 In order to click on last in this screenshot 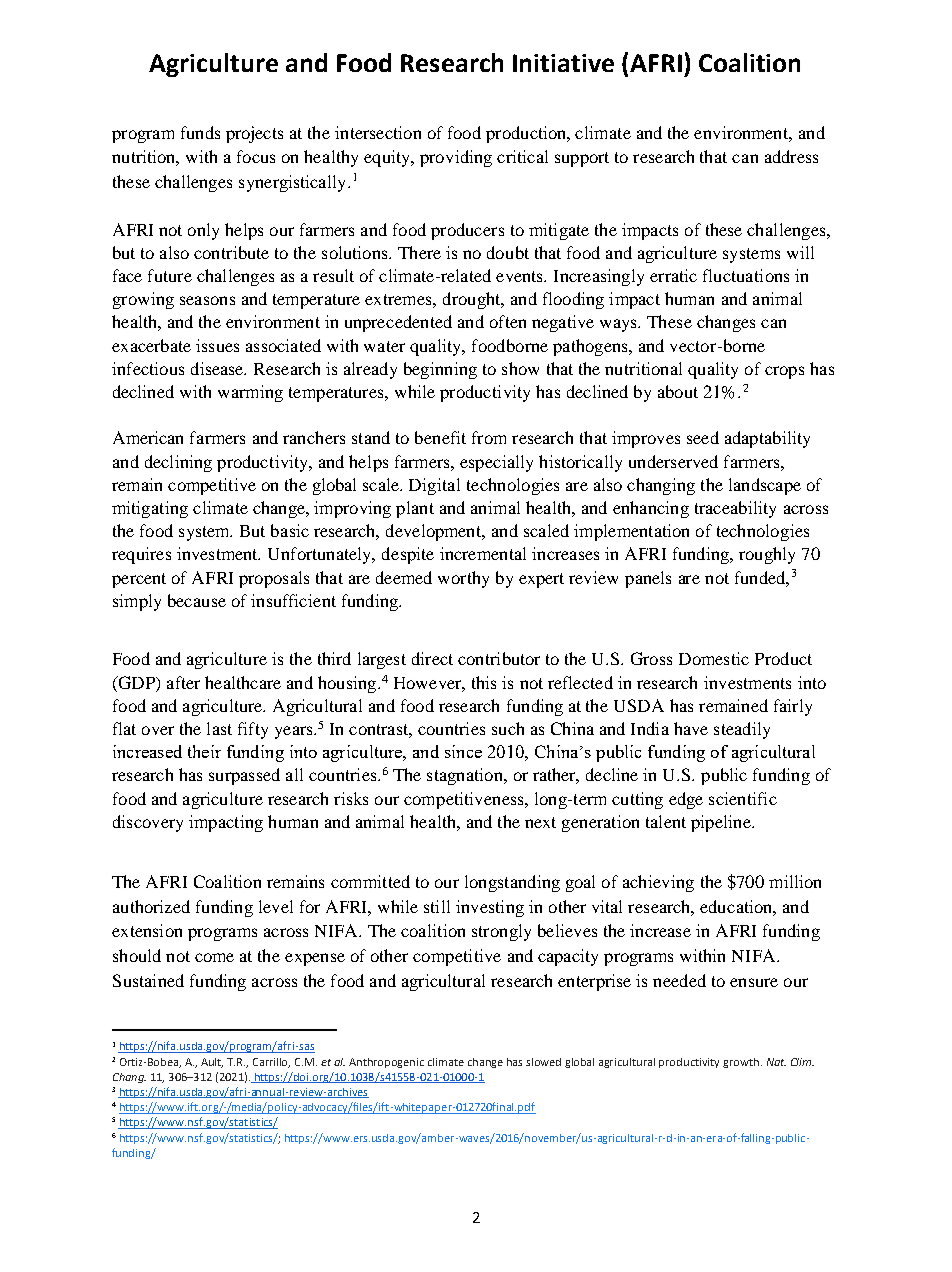, I will do `click(219, 728)`.
